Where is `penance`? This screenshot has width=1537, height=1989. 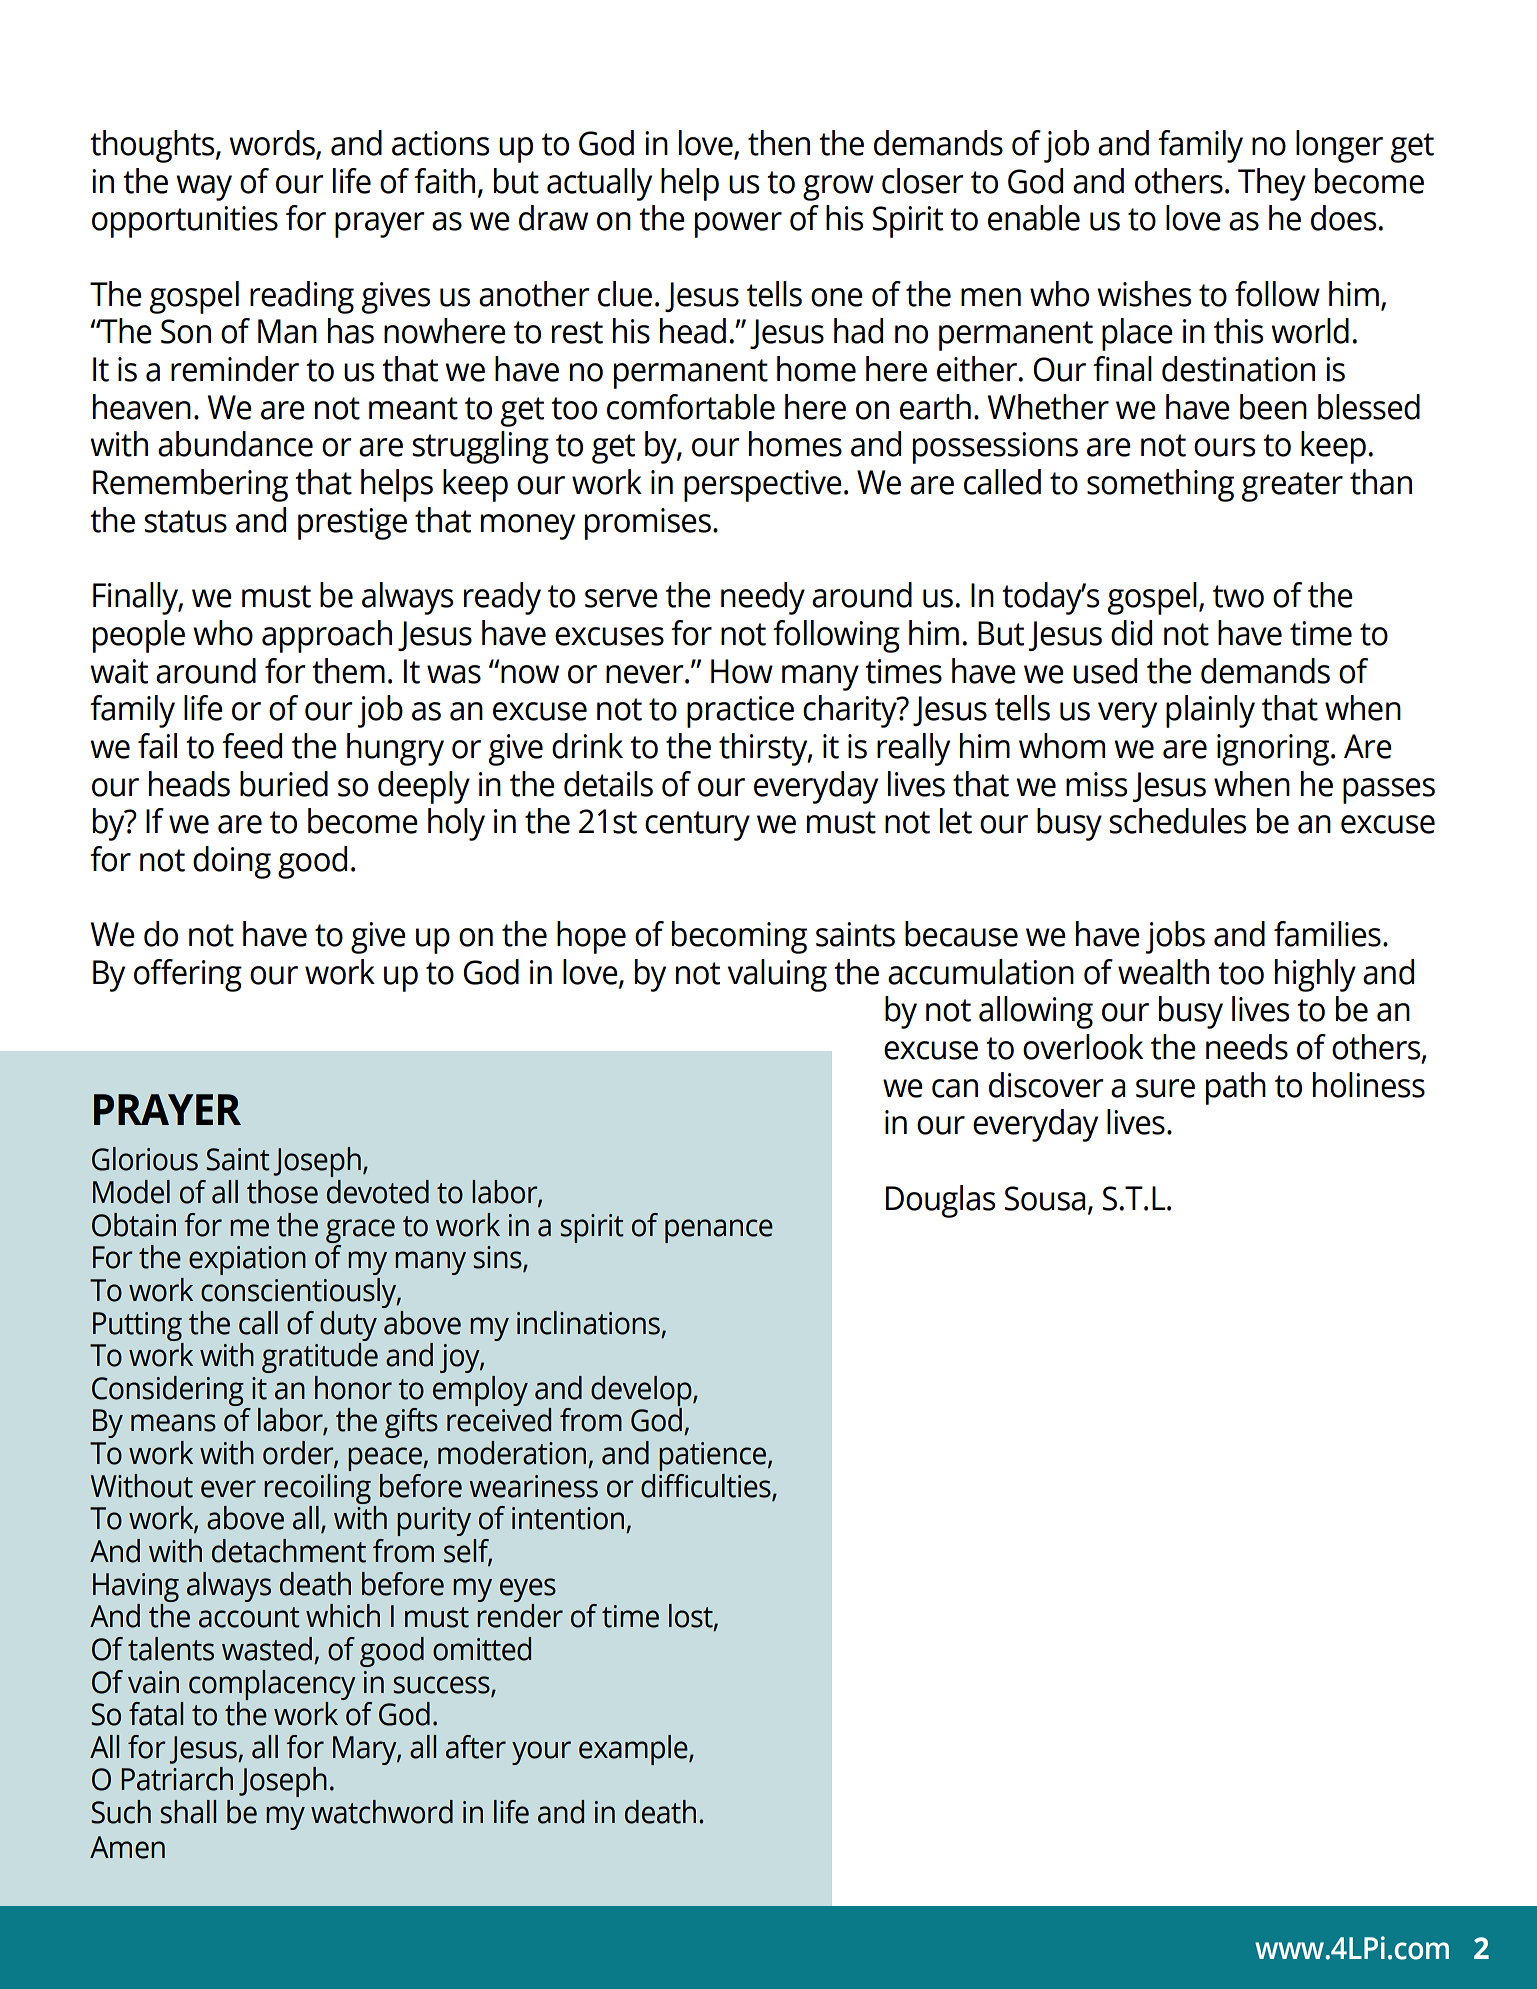
penance is located at coordinates (719, 1231).
